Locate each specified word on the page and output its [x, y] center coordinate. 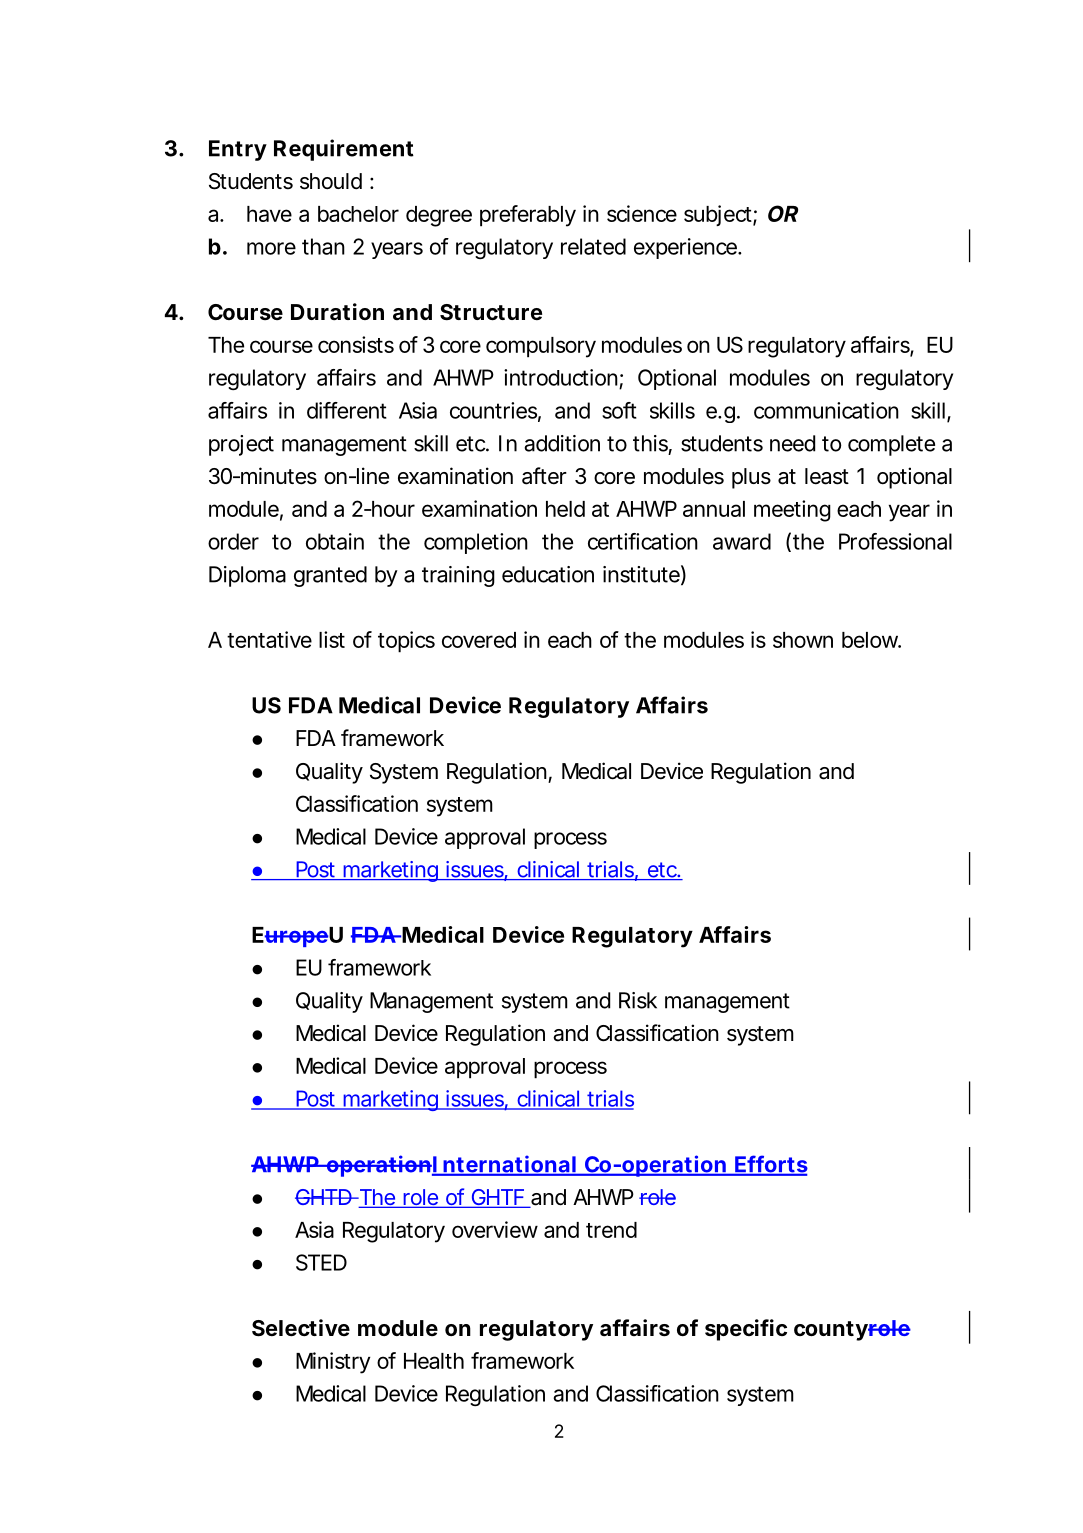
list [332, 639]
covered [479, 640]
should [331, 181]
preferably [528, 216]
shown [803, 640]
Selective [301, 1328]
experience [687, 248]
